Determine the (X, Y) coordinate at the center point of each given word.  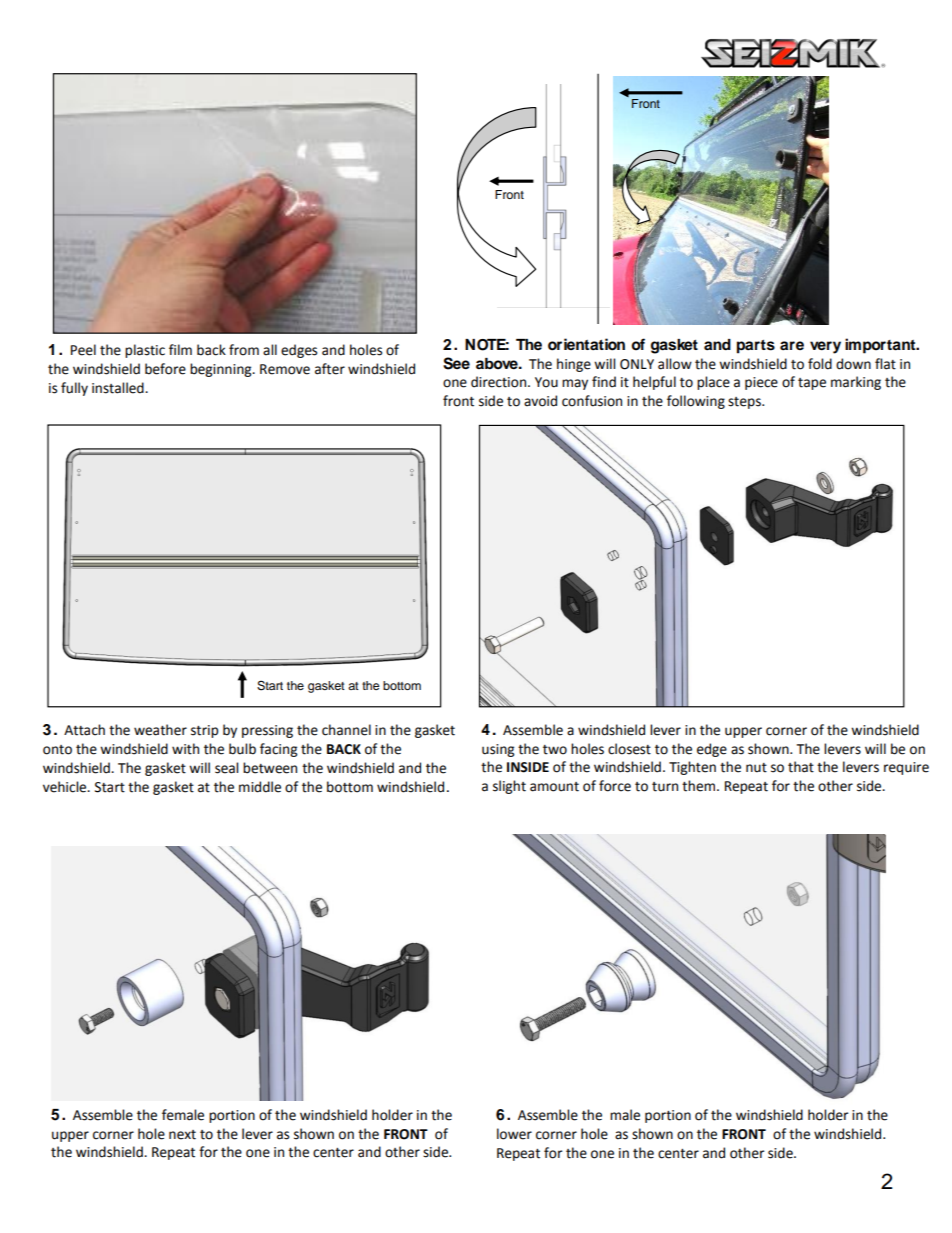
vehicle (66, 787)
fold (820, 364)
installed (119, 388)
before (165, 369)
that (801, 767)
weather (160, 730)
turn (665, 787)
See (456, 363)
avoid (540, 401)
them (698, 786)
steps (745, 403)
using (498, 750)
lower (514, 1134)
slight (509, 787)
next (182, 1135)
